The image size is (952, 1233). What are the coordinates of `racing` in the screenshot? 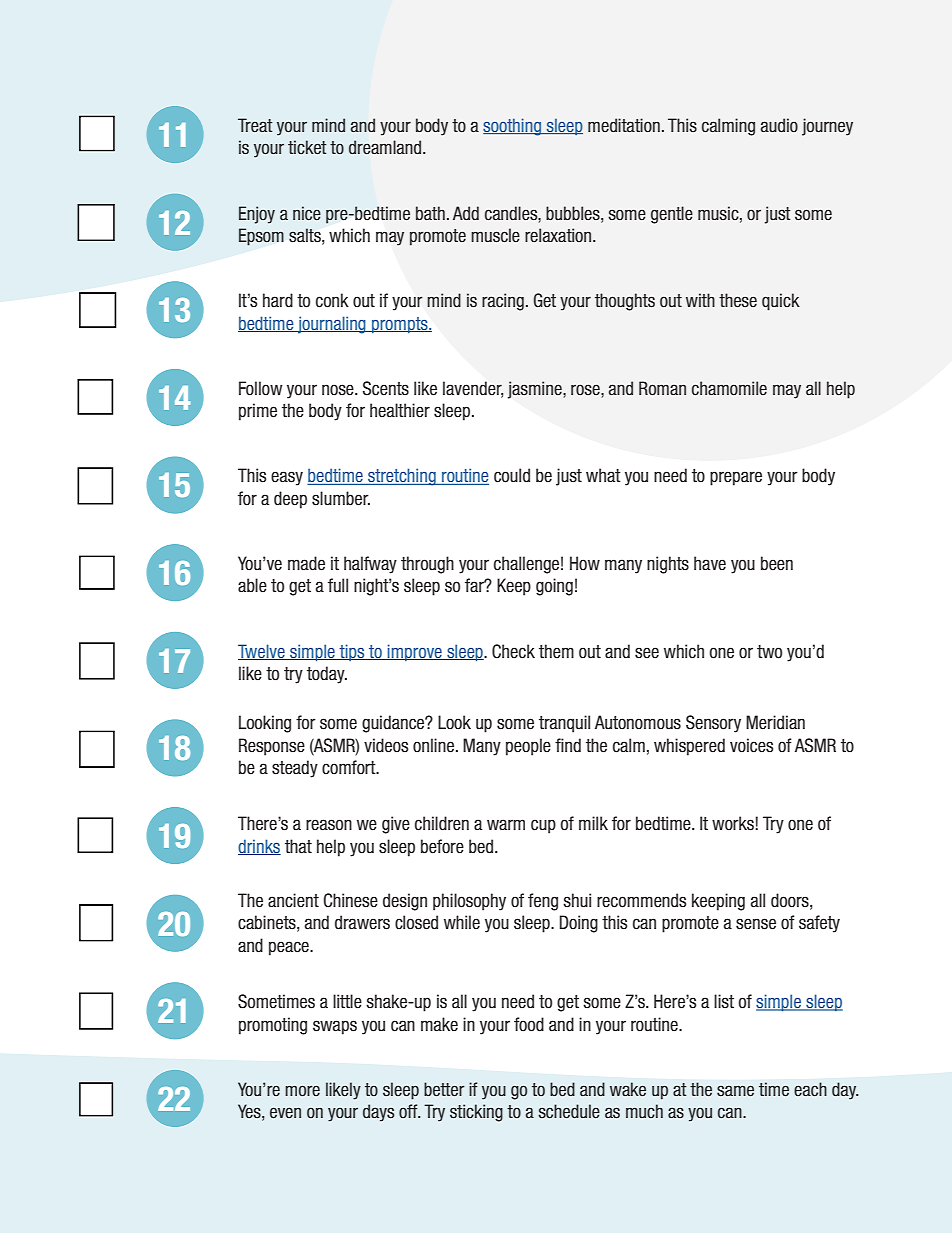 It's located at (503, 302).
